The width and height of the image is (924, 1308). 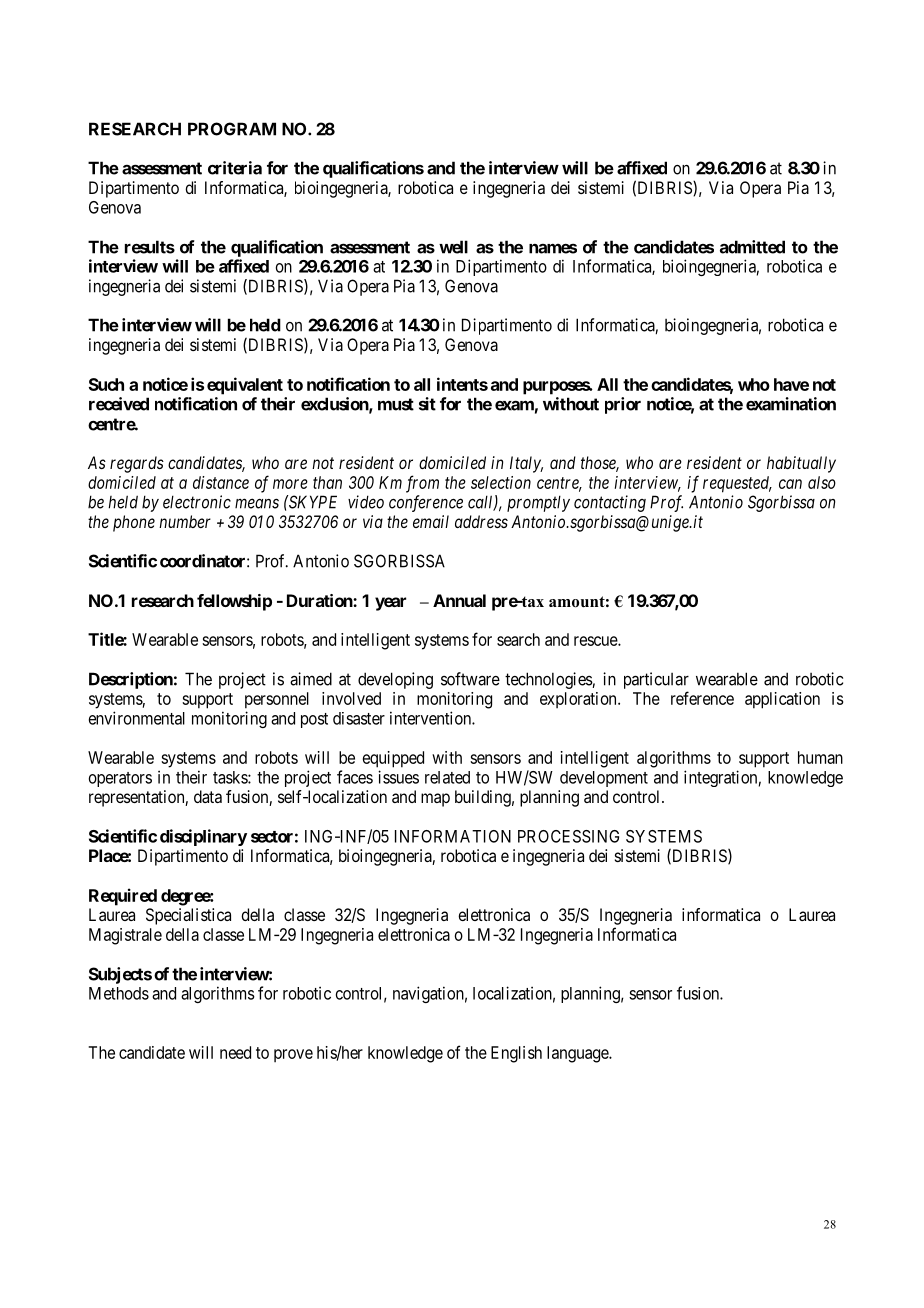 I want to click on need, so click(x=235, y=1052).
